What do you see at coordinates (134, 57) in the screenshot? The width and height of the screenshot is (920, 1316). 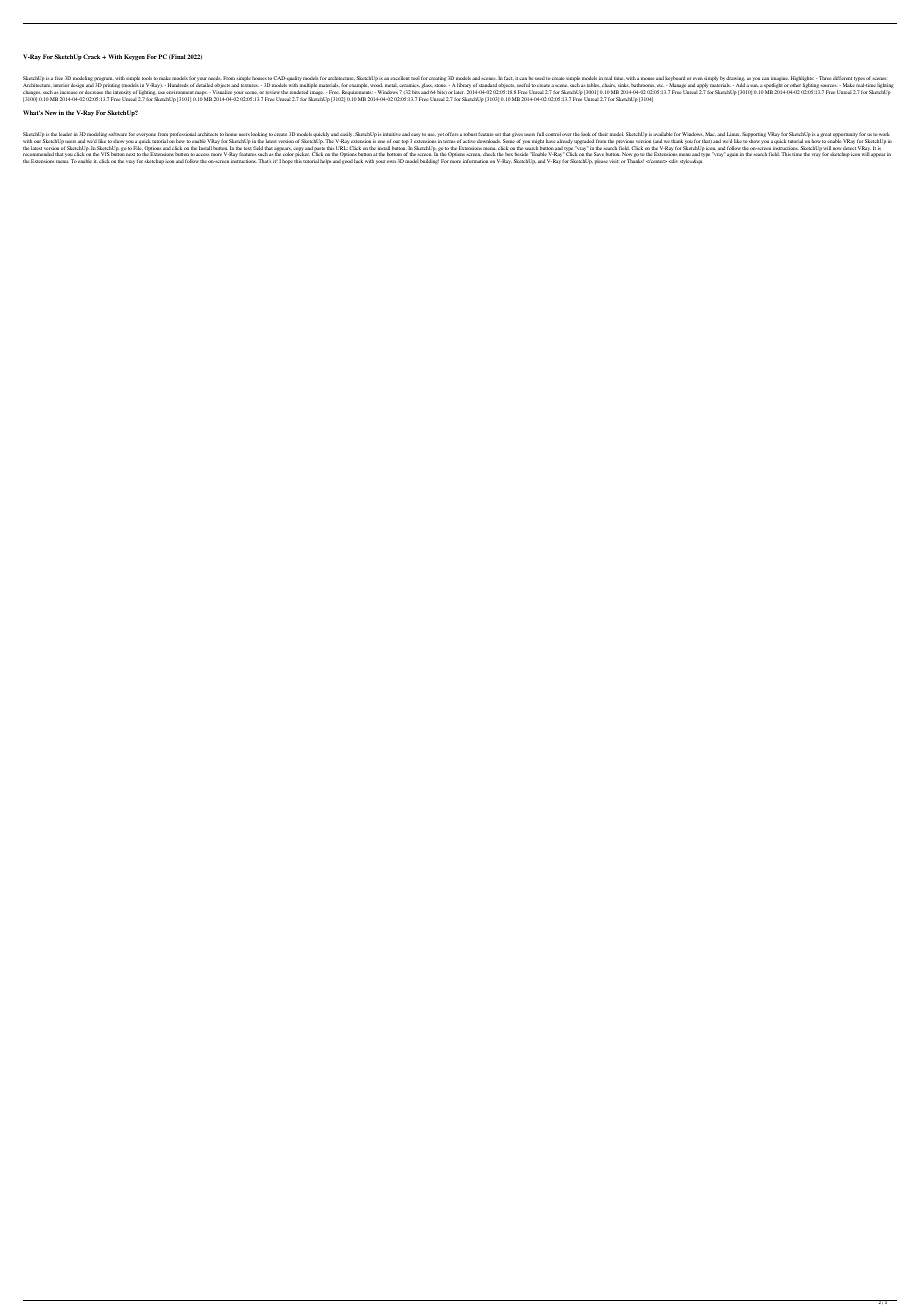 I see `Keygen` at bounding box center [134, 57].
